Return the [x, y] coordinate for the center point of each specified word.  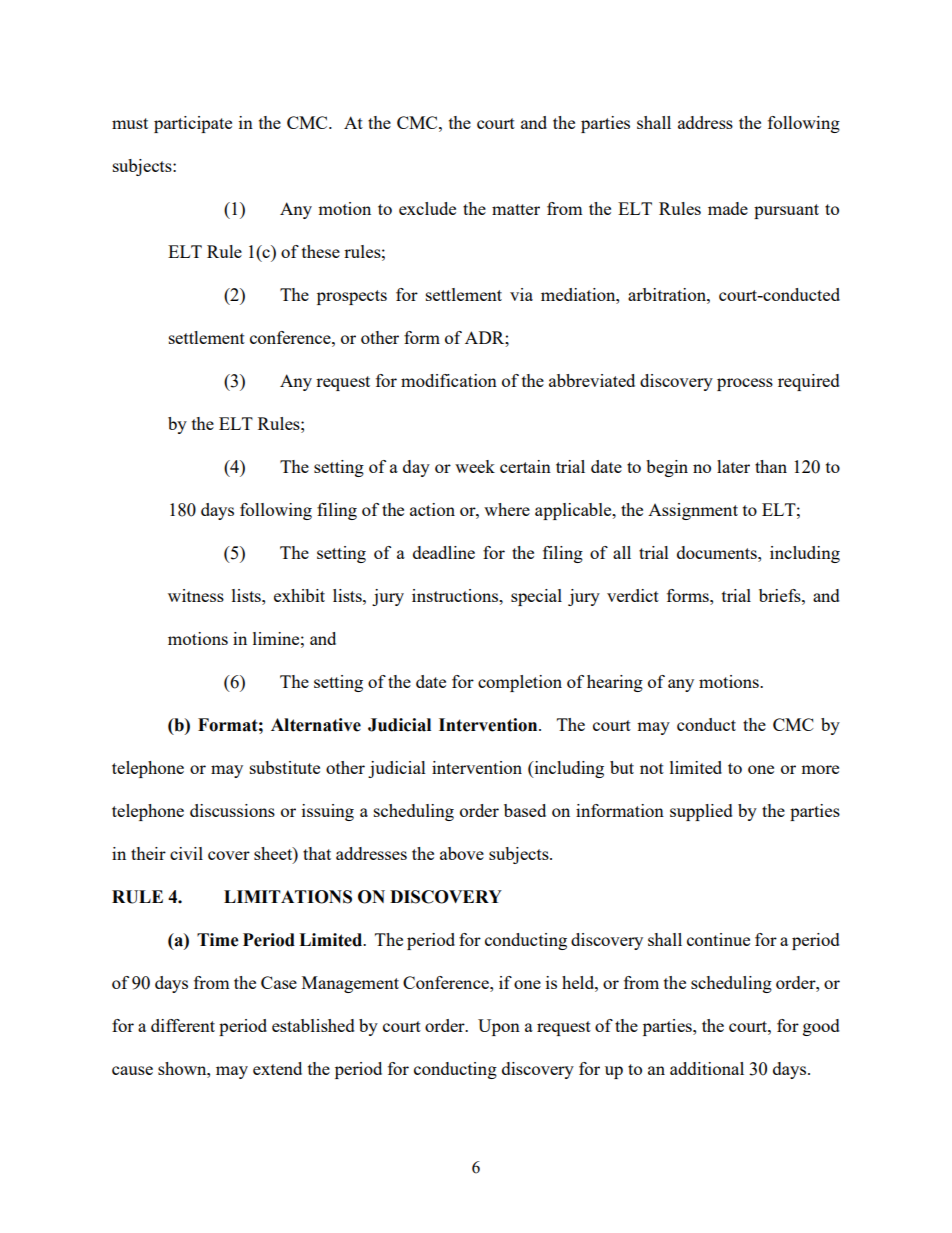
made [728, 208]
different [183, 1025]
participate [193, 124]
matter [516, 209]
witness [196, 595]
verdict [633, 595]
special [536, 597]
